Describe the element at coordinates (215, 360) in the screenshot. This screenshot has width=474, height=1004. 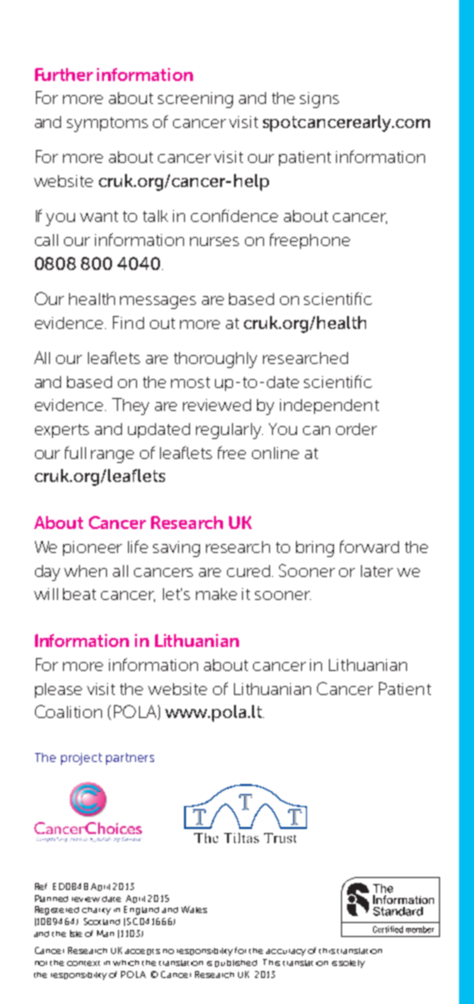
I see `thoroughly` at that location.
